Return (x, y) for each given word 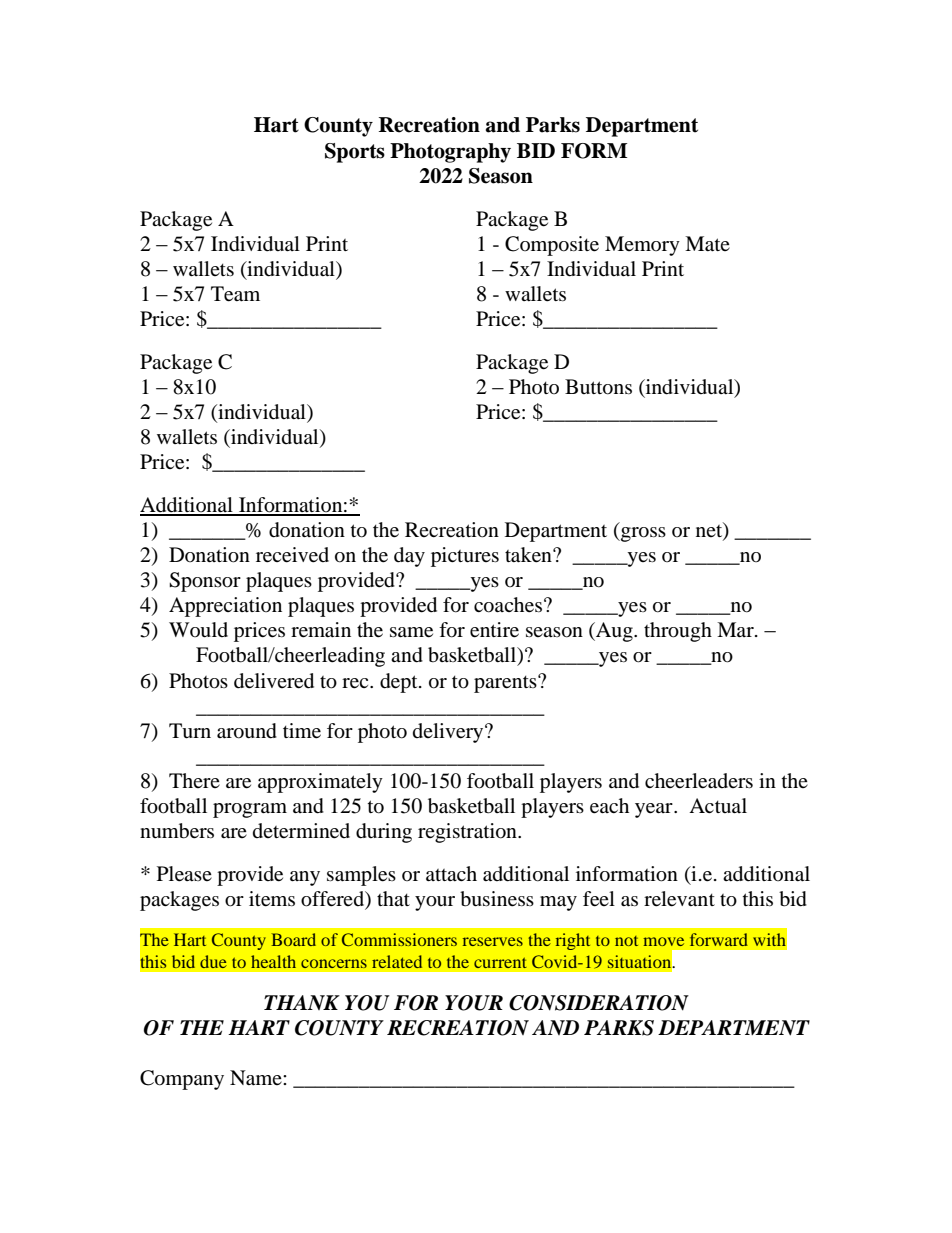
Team (235, 294)
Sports (355, 153)
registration (468, 833)
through (678, 632)
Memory (642, 246)
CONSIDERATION (599, 1003)
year (655, 810)
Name (257, 1078)
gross (642, 534)
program (250, 810)
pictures (465, 557)
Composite (552, 246)
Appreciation (225, 607)
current (500, 963)
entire (494, 630)
